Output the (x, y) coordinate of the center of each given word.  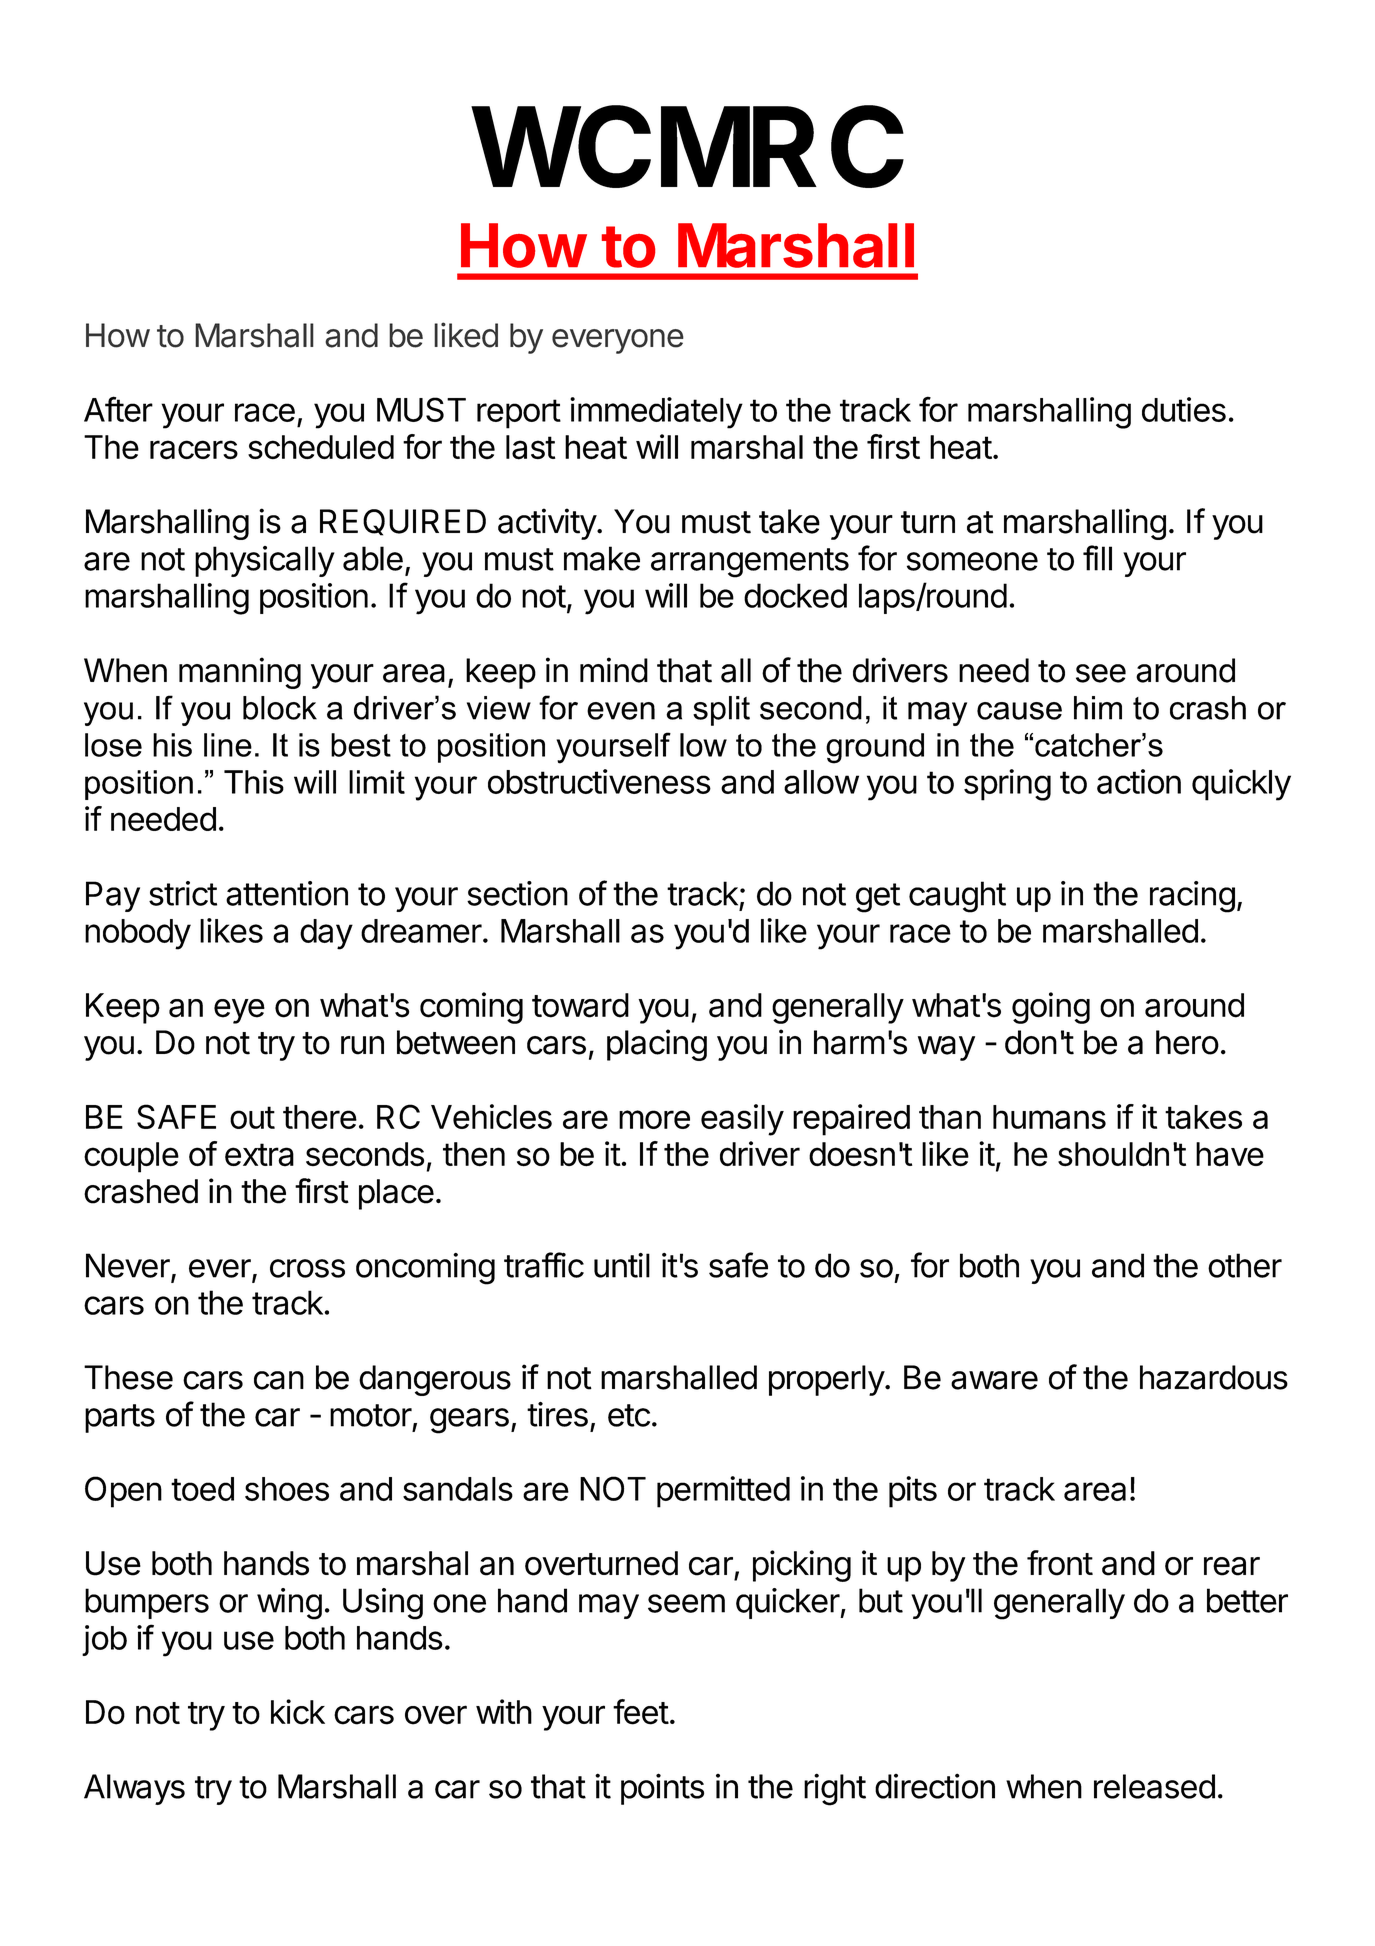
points (662, 1789)
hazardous (1214, 1377)
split (721, 711)
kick (298, 1712)
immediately (656, 413)
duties (1184, 409)
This (254, 782)
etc (629, 1415)
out (252, 1117)
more (654, 1119)
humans (1049, 1117)
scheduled (321, 447)
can (279, 1380)
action (1139, 781)
